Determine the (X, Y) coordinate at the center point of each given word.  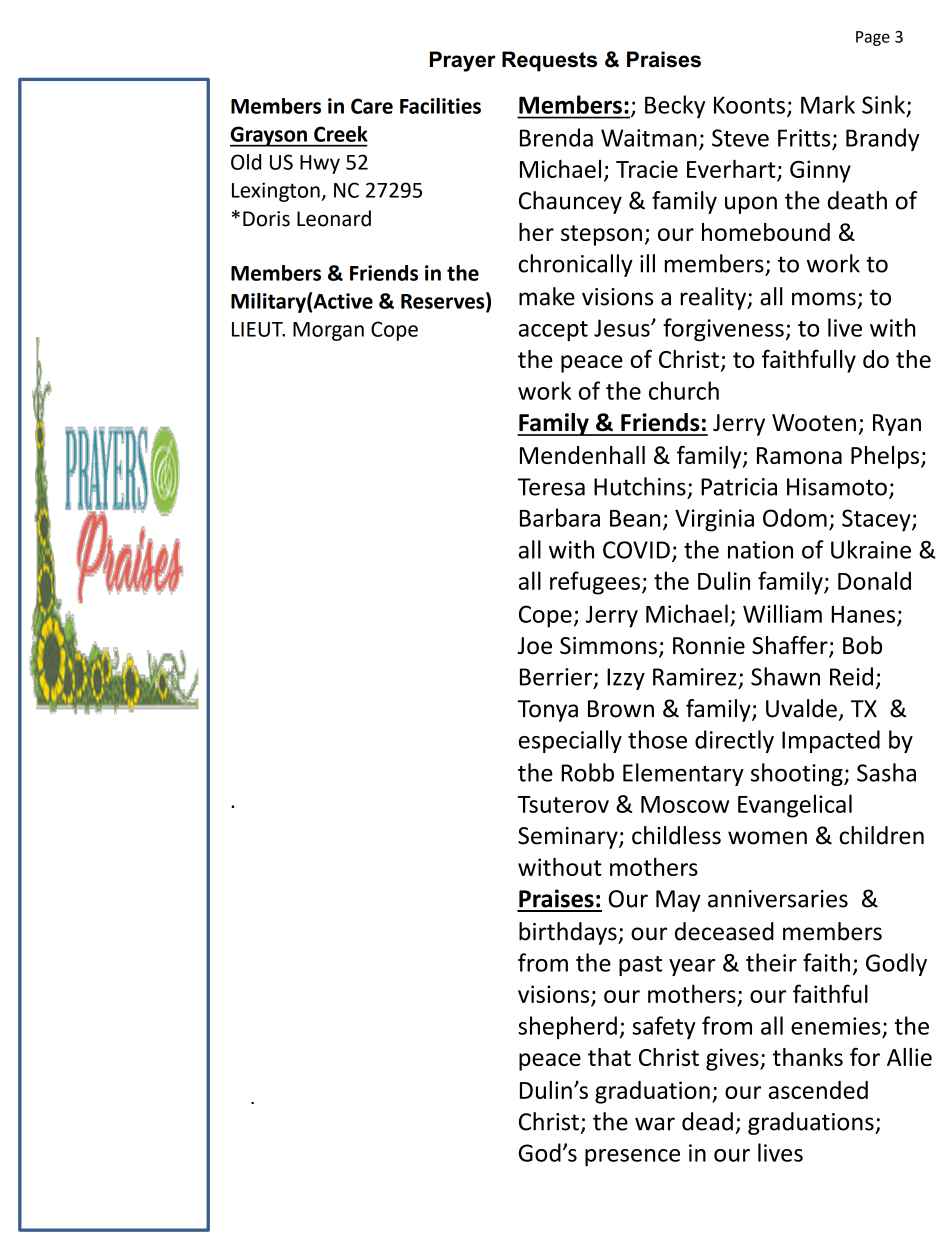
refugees (595, 583)
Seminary (569, 838)
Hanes (864, 615)
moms (824, 299)
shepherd (567, 1028)
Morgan (328, 331)
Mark (828, 104)
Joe (534, 646)
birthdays (569, 933)
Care (372, 106)
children (881, 835)
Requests (549, 61)
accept (553, 331)
